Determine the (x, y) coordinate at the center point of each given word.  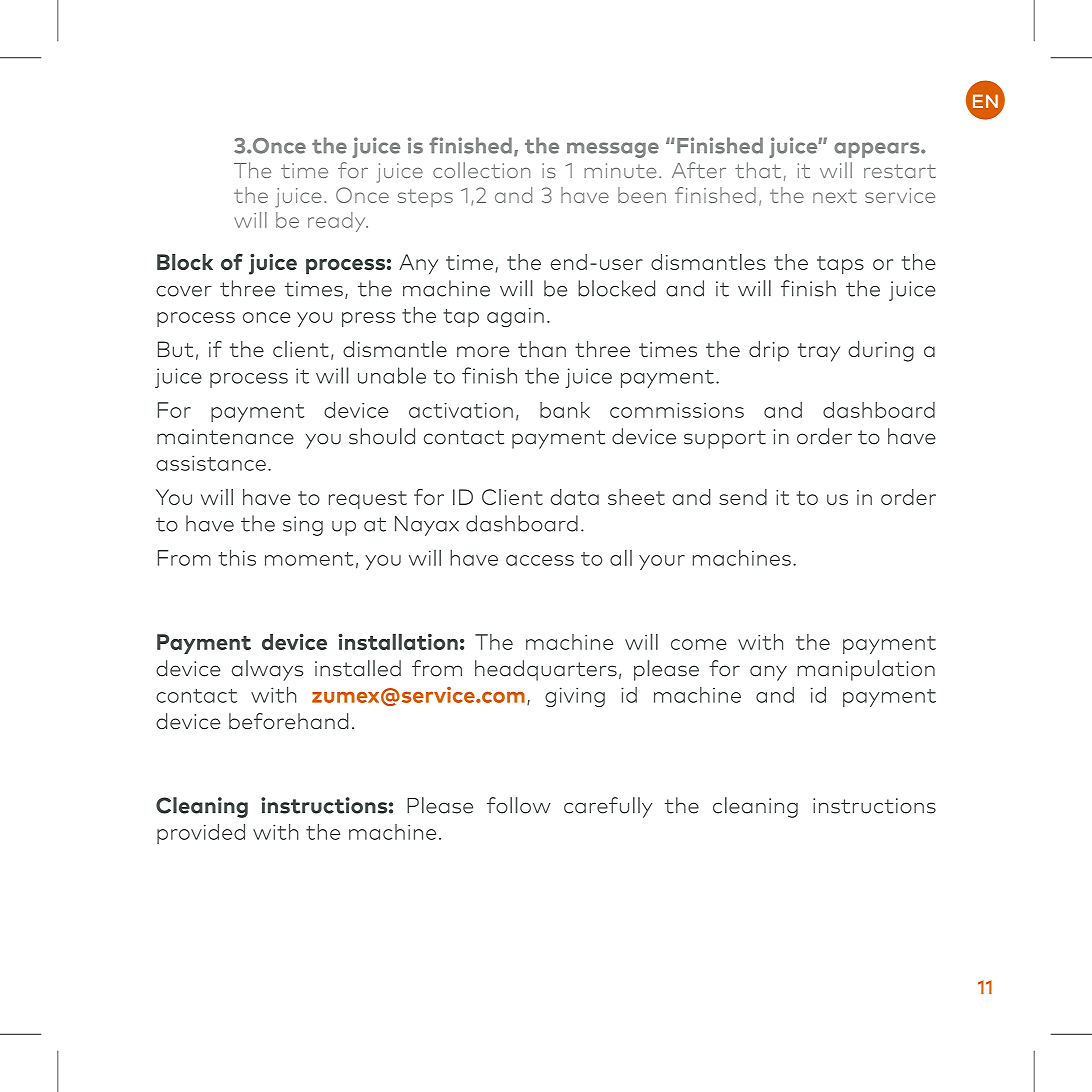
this (237, 557)
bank (565, 410)
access (540, 560)
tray (819, 352)
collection (481, 170)
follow (519, 805)
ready (338, 222)
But (175, 349)
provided (201, 834)
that (758, 170)
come (699, 644)
